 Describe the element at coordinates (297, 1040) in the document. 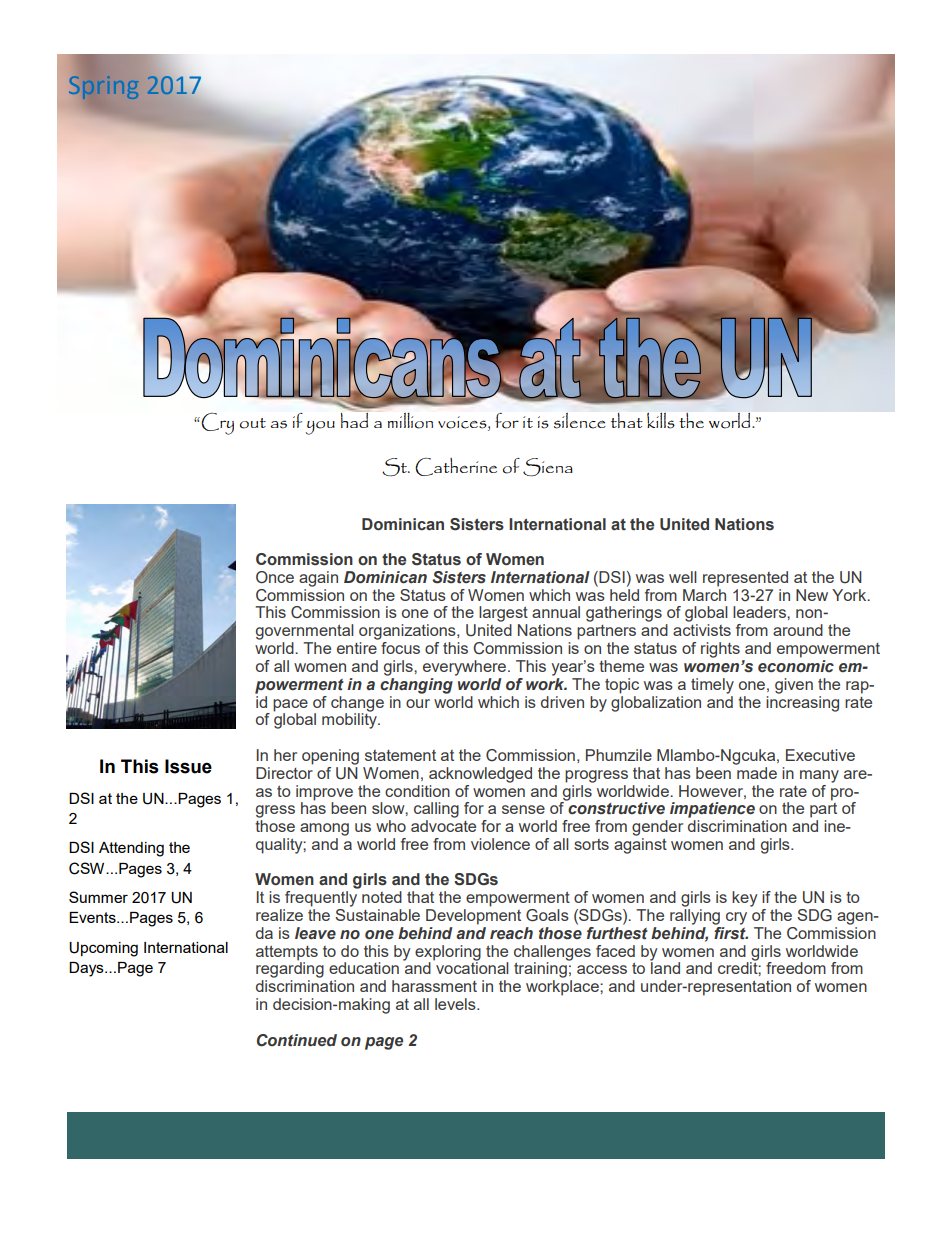

I see `Continued` at that location.
